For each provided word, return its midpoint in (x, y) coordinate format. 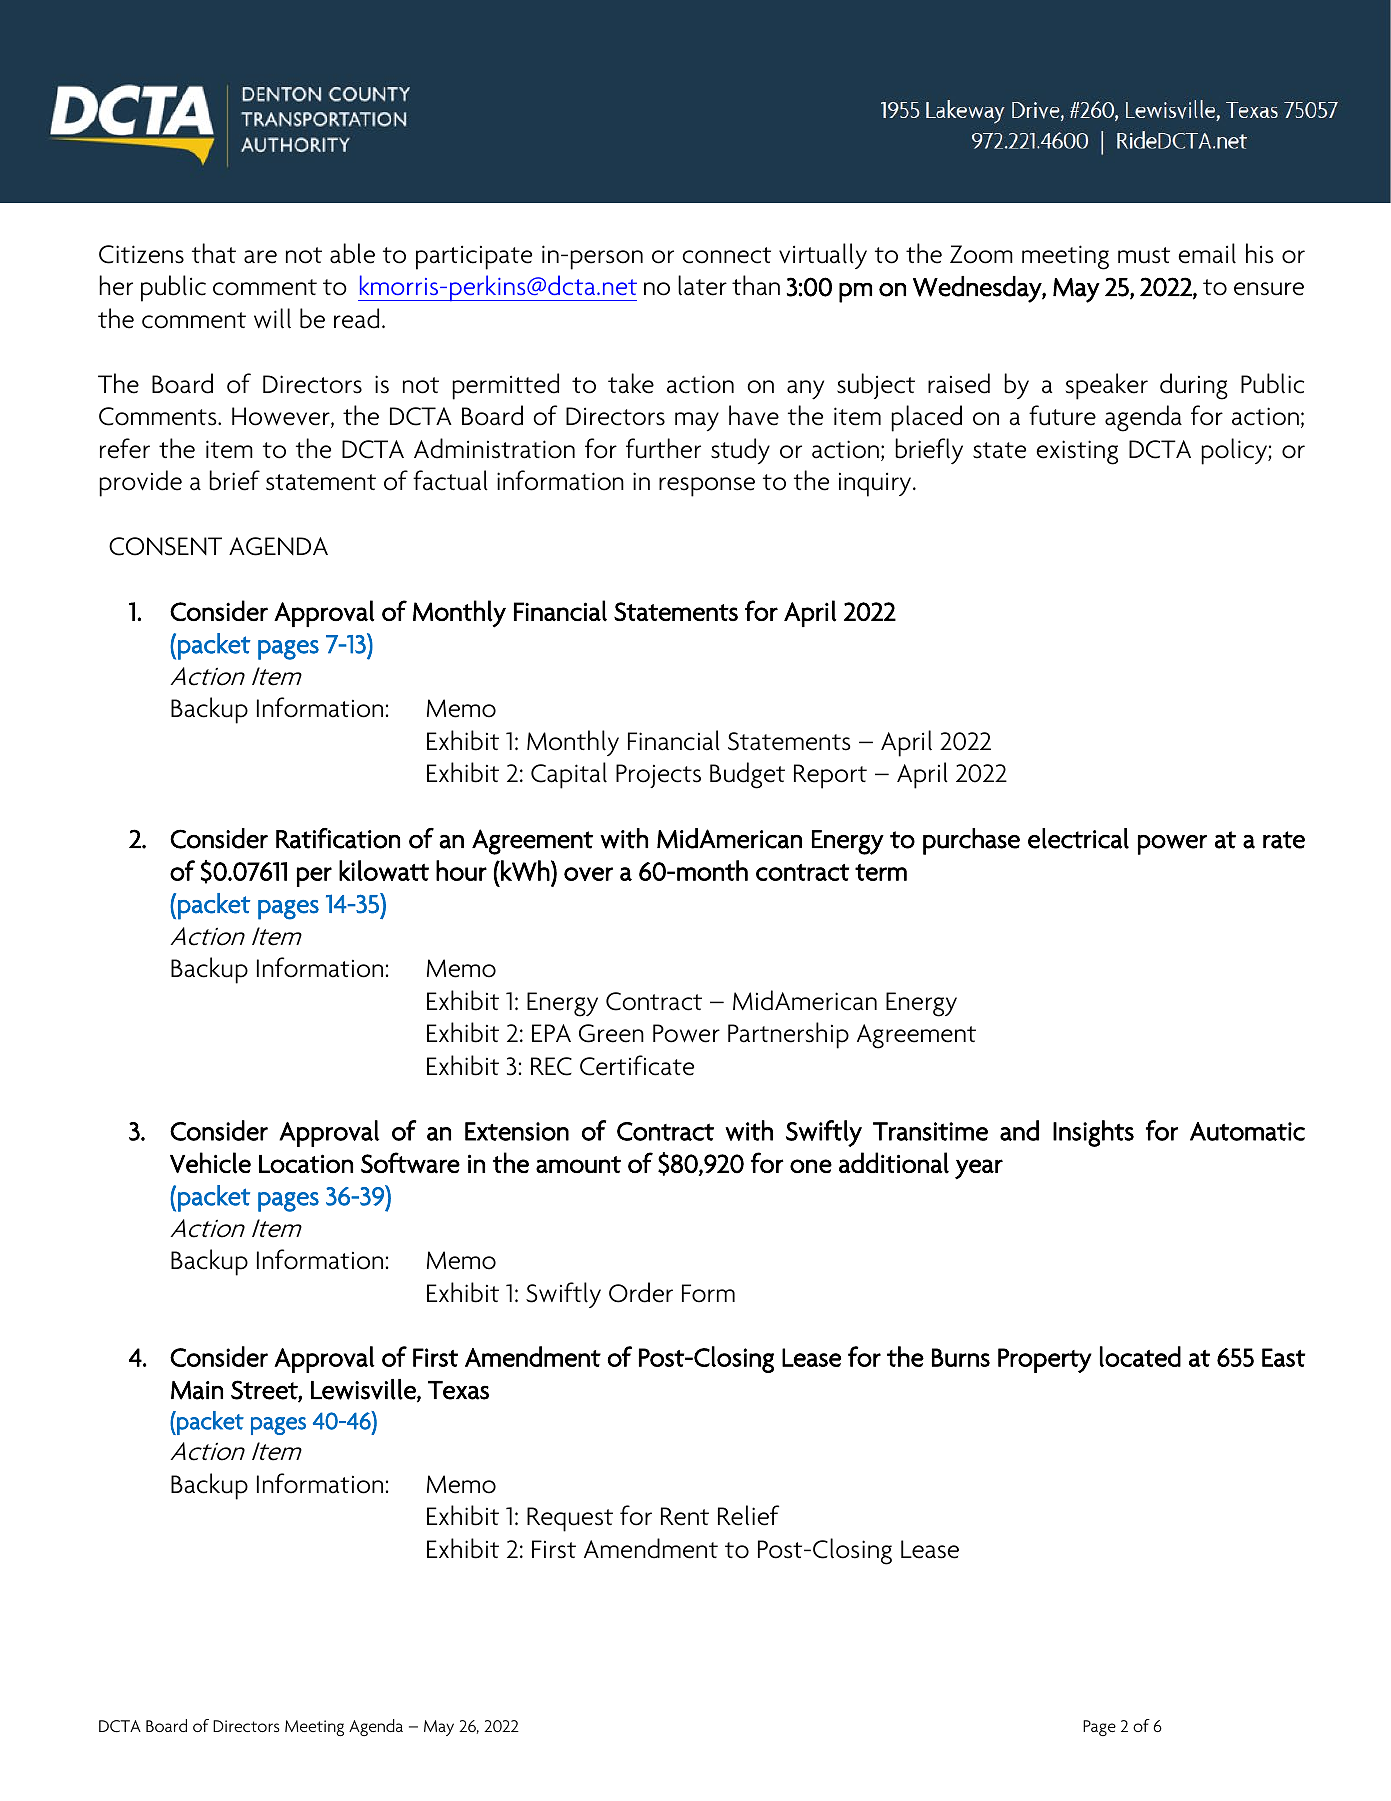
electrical (1078, 838)
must (1144, 255)
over (588, 874)
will (272, 318)
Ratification (338, 838)
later (702, 285)
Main (197, 1390)
